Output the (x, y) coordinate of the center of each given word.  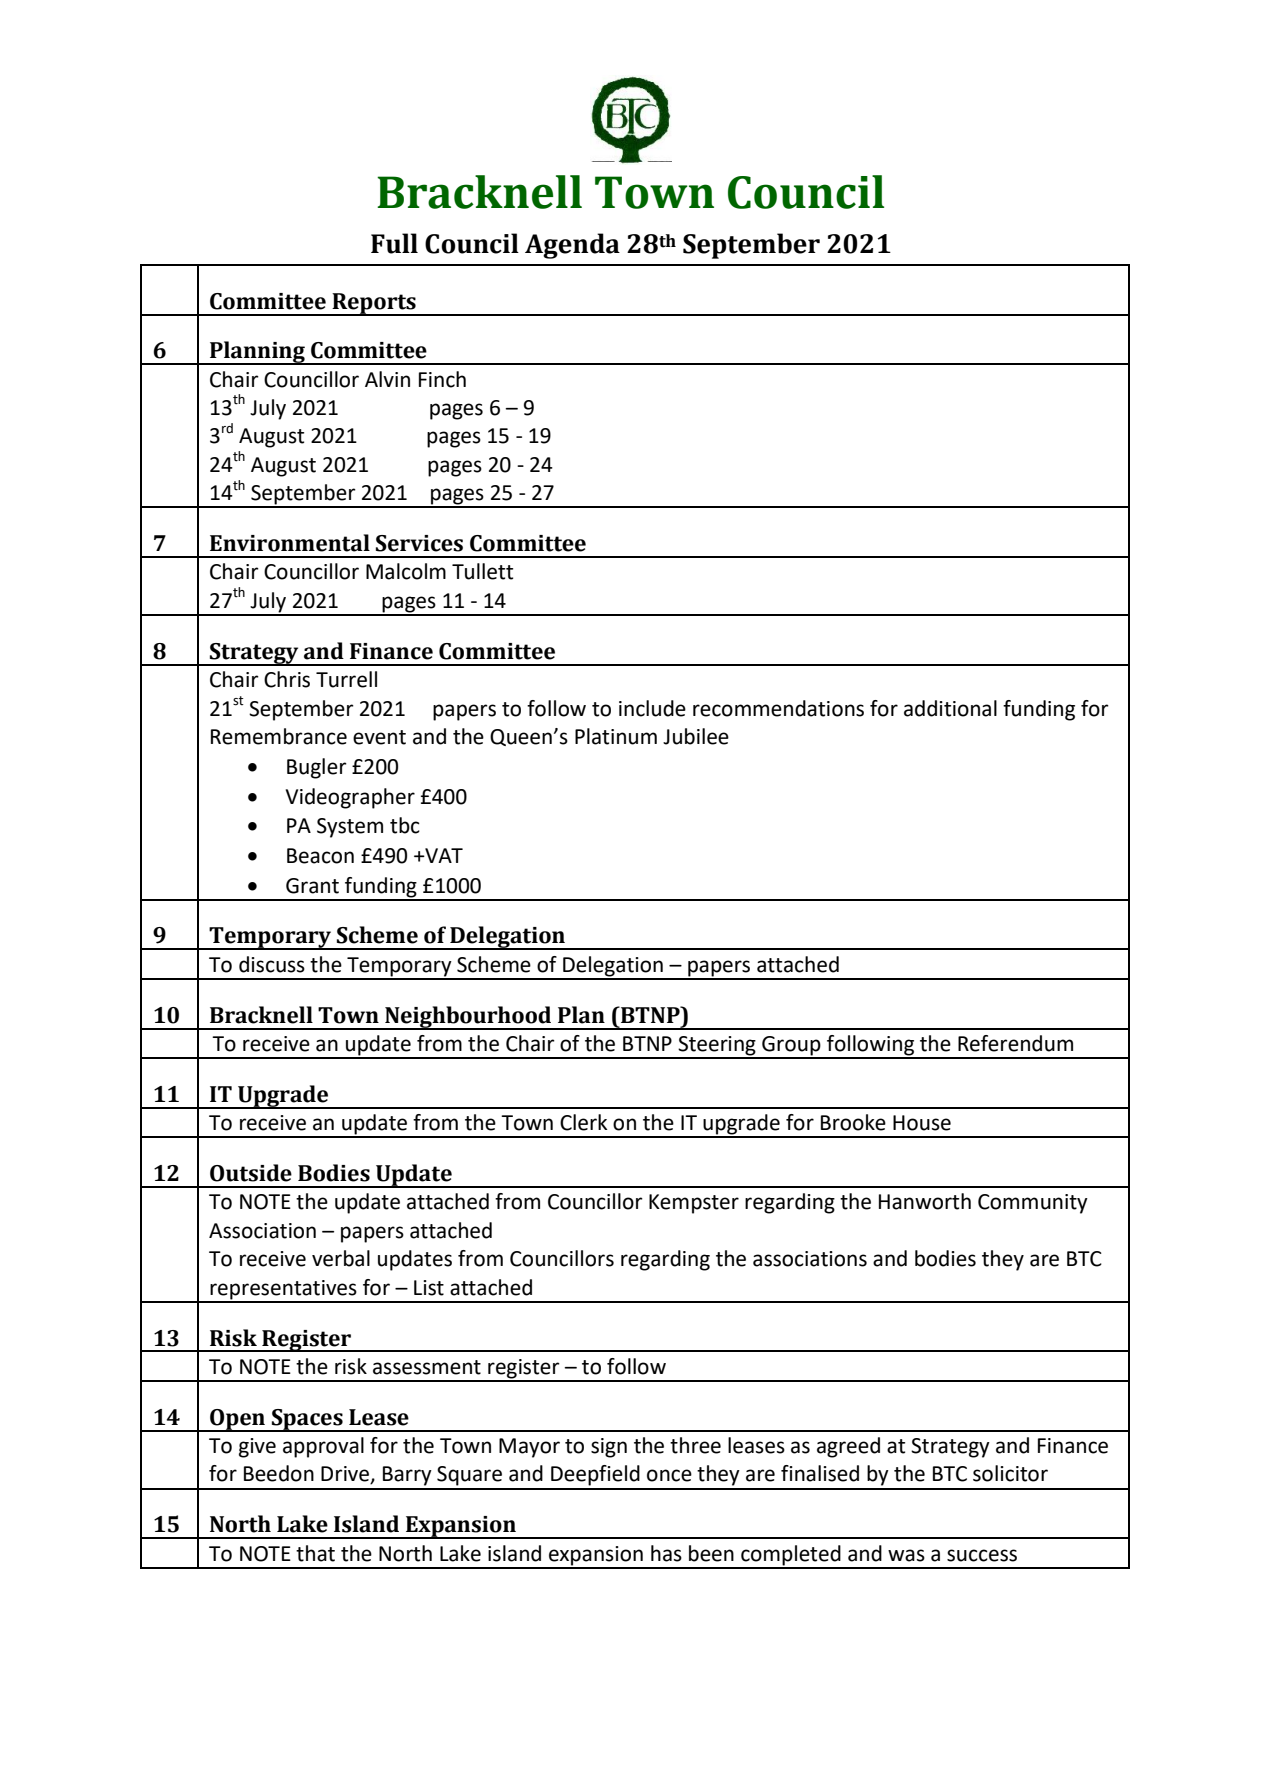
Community (1033, 1204)
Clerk (583, 1122)
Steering (717, 1047)
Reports (374, 304)
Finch (442, 379)
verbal (341, 1258)
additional (950, 708)
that (315, 1553)
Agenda (572, 246)
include (652, 708)
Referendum (1015, 1043)
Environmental (290, 543)
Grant (312, 886)
